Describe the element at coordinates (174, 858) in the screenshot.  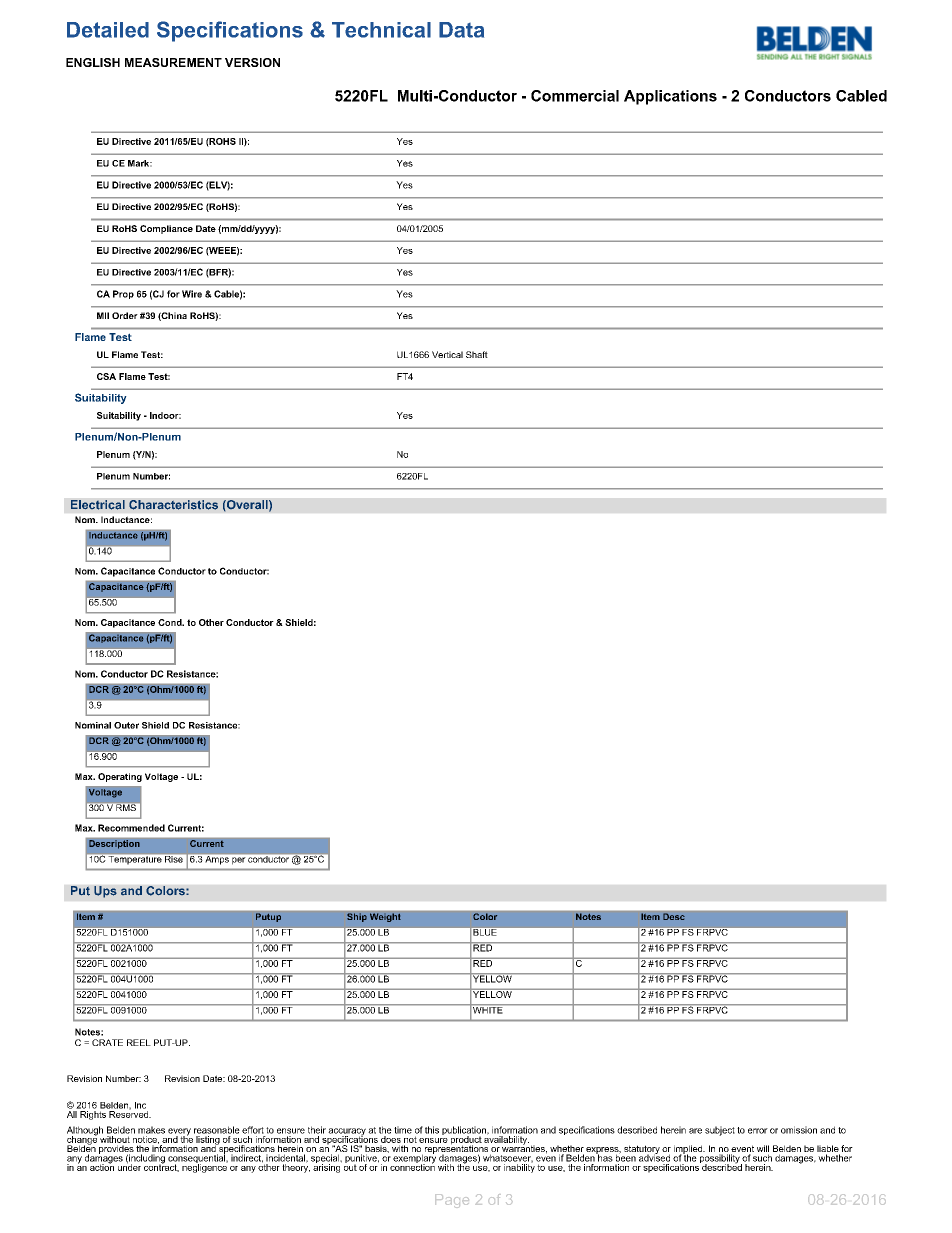
I see `Rise` at that location.
